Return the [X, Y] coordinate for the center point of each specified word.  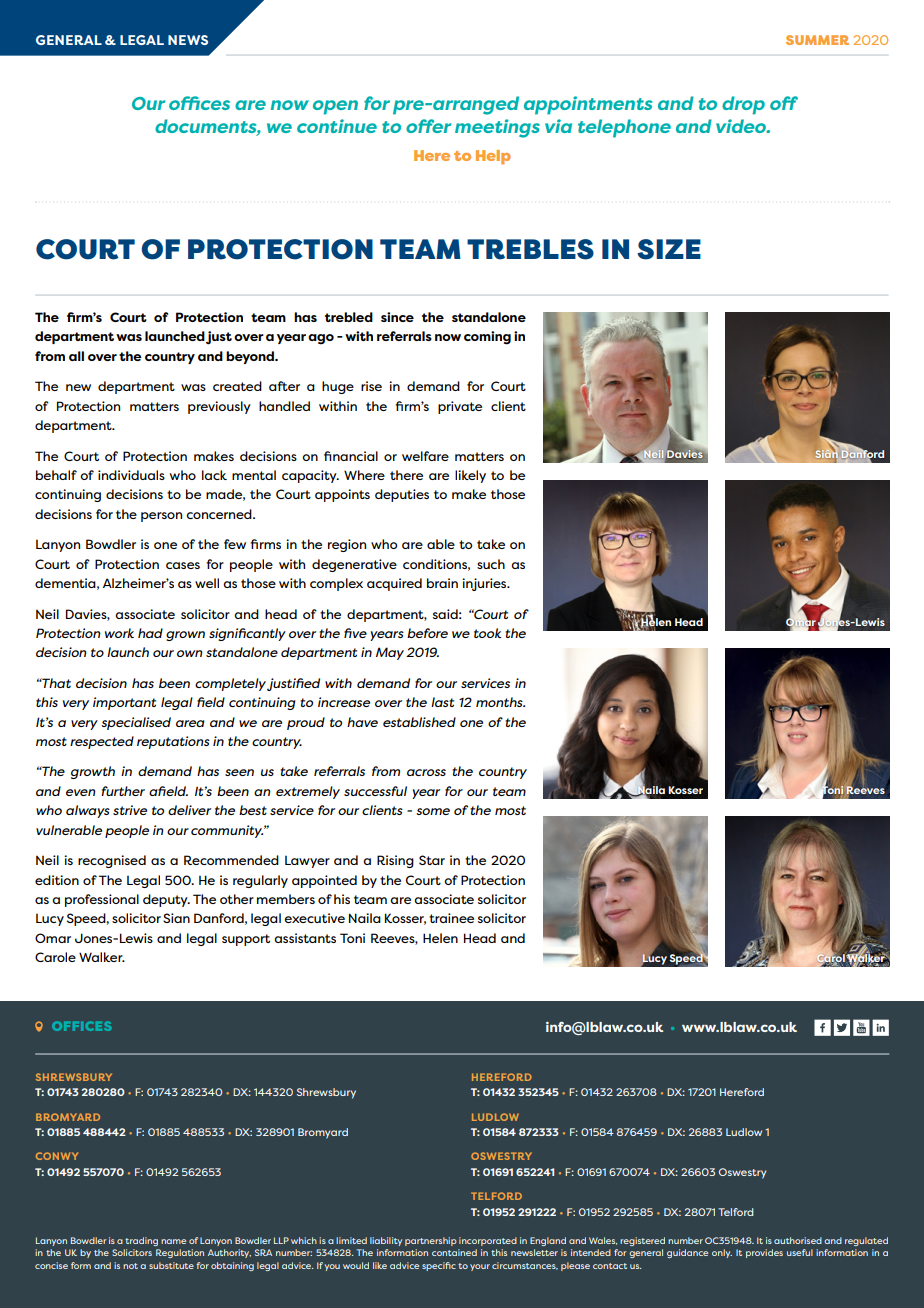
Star [432, 860]
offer [428, 126]
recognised [112, 861]
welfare [425, 456]
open [335, 107]
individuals [131, 475]
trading [141, 1241]
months [500, 702]
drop [743, 105]
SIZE [669, 249]
